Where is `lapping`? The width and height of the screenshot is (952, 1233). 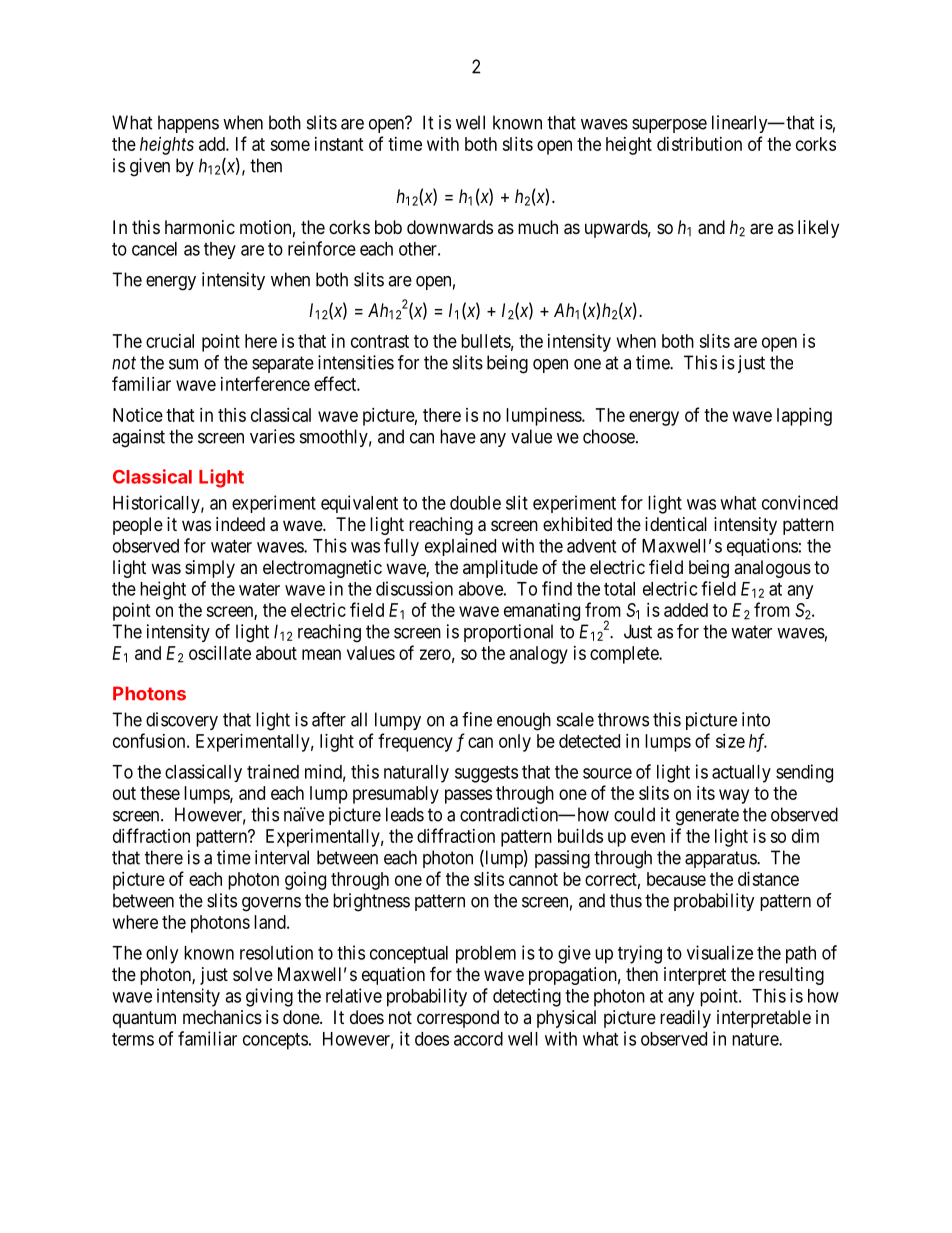
lapping is located at coordinates (804, 417).
